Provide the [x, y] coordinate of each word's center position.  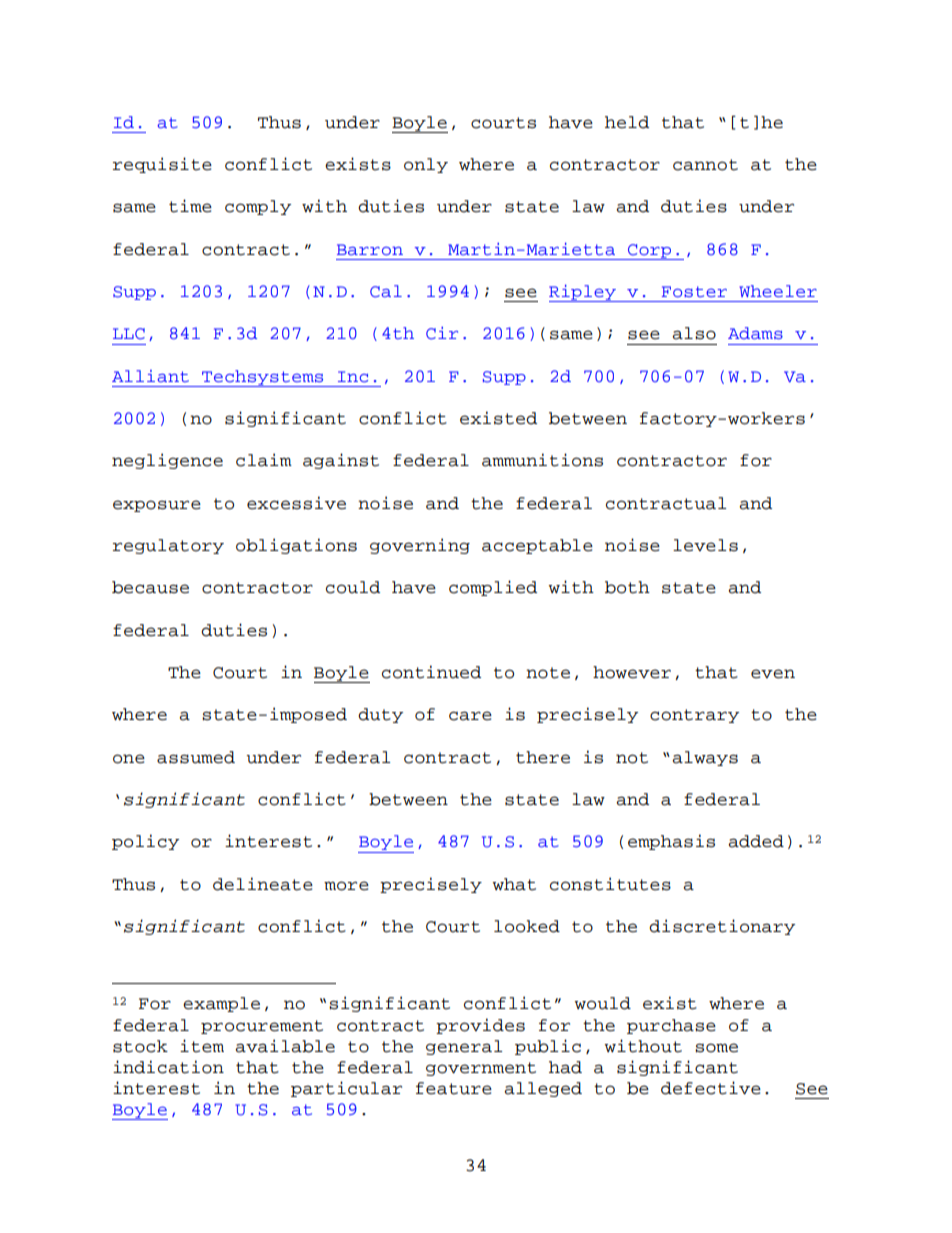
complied [493, 588]
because [150, 587]
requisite [162, 165]
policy [145, 842]
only [426, 165]
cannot [705, 165]
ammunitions [542, 460]
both [627, 587]
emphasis [671, 842]
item [202, 1046]
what [514, 884]
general [464, 1047]
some [716, 1048]
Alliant [150, 376]
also [694, 333]
